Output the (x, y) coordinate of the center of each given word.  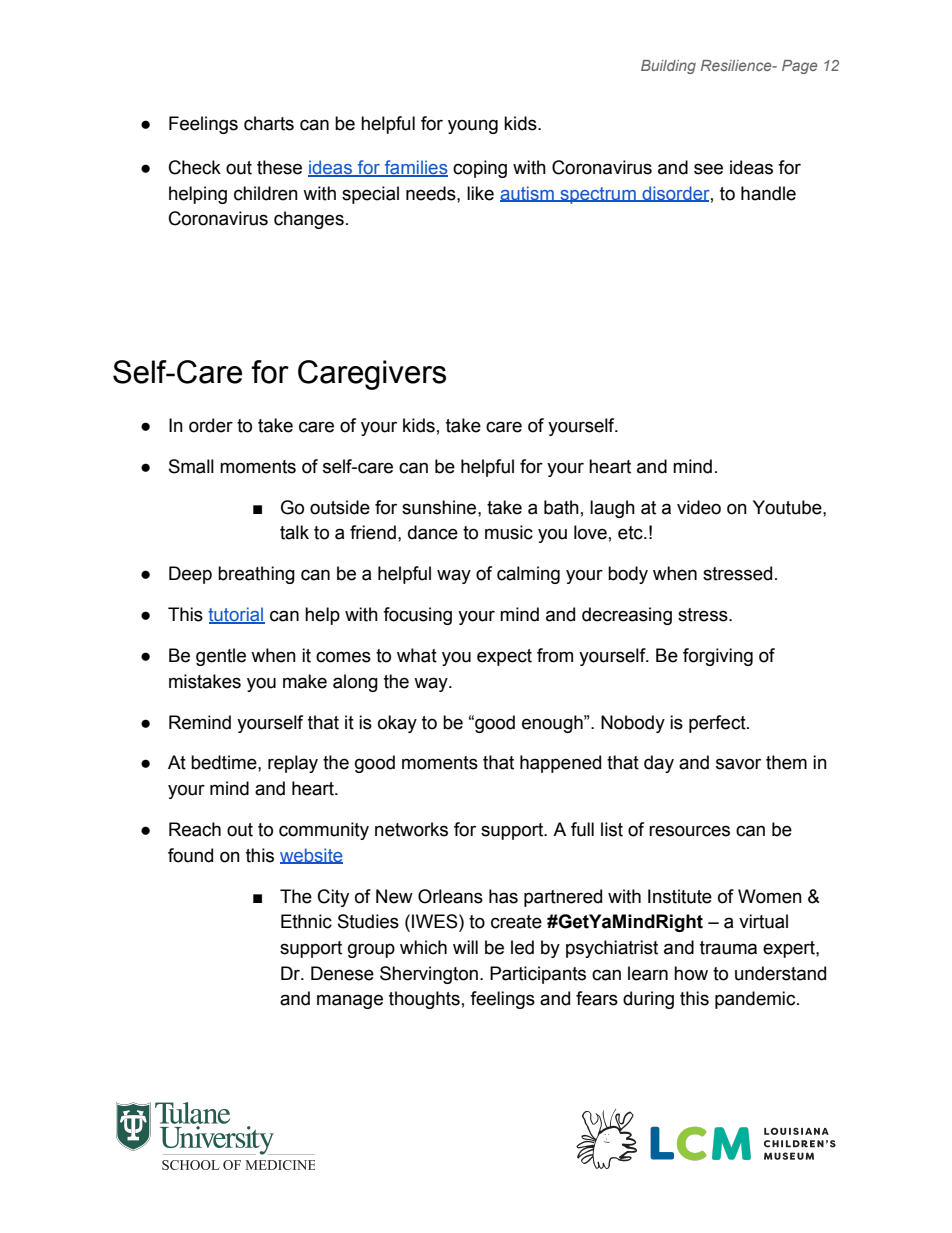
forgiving (718, 657)
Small (191, 466)
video (699, 507)
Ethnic (306, 921)
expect (504, 657)
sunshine (440, 507)
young (473, 126)
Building (668, 67)
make (305, 681)
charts (269, 123)
